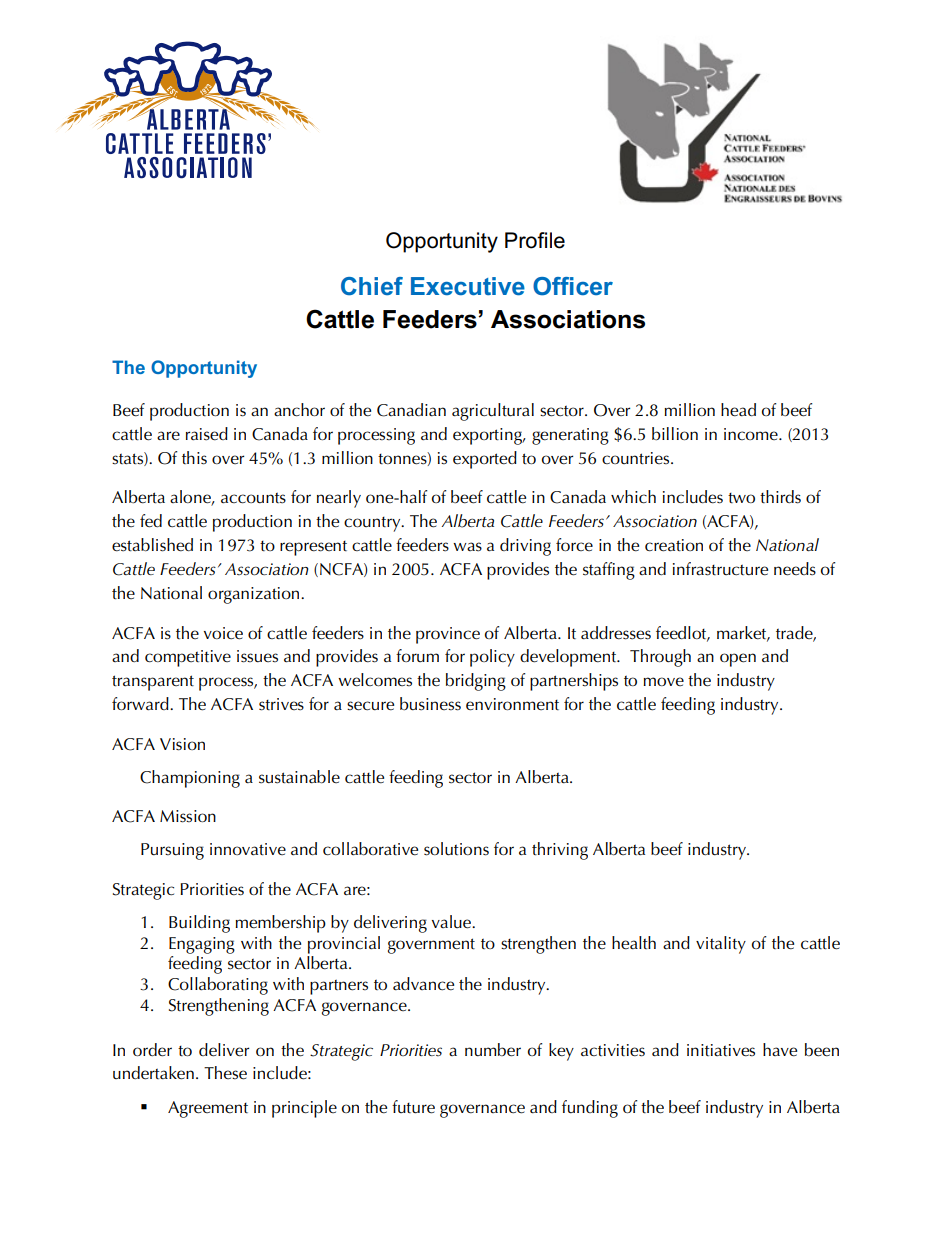 This screenshot has width=952, height=1233. What do you see at coordinates (467, 547) in the screenshot?
I see `was` at bounding box center [467, 547].
